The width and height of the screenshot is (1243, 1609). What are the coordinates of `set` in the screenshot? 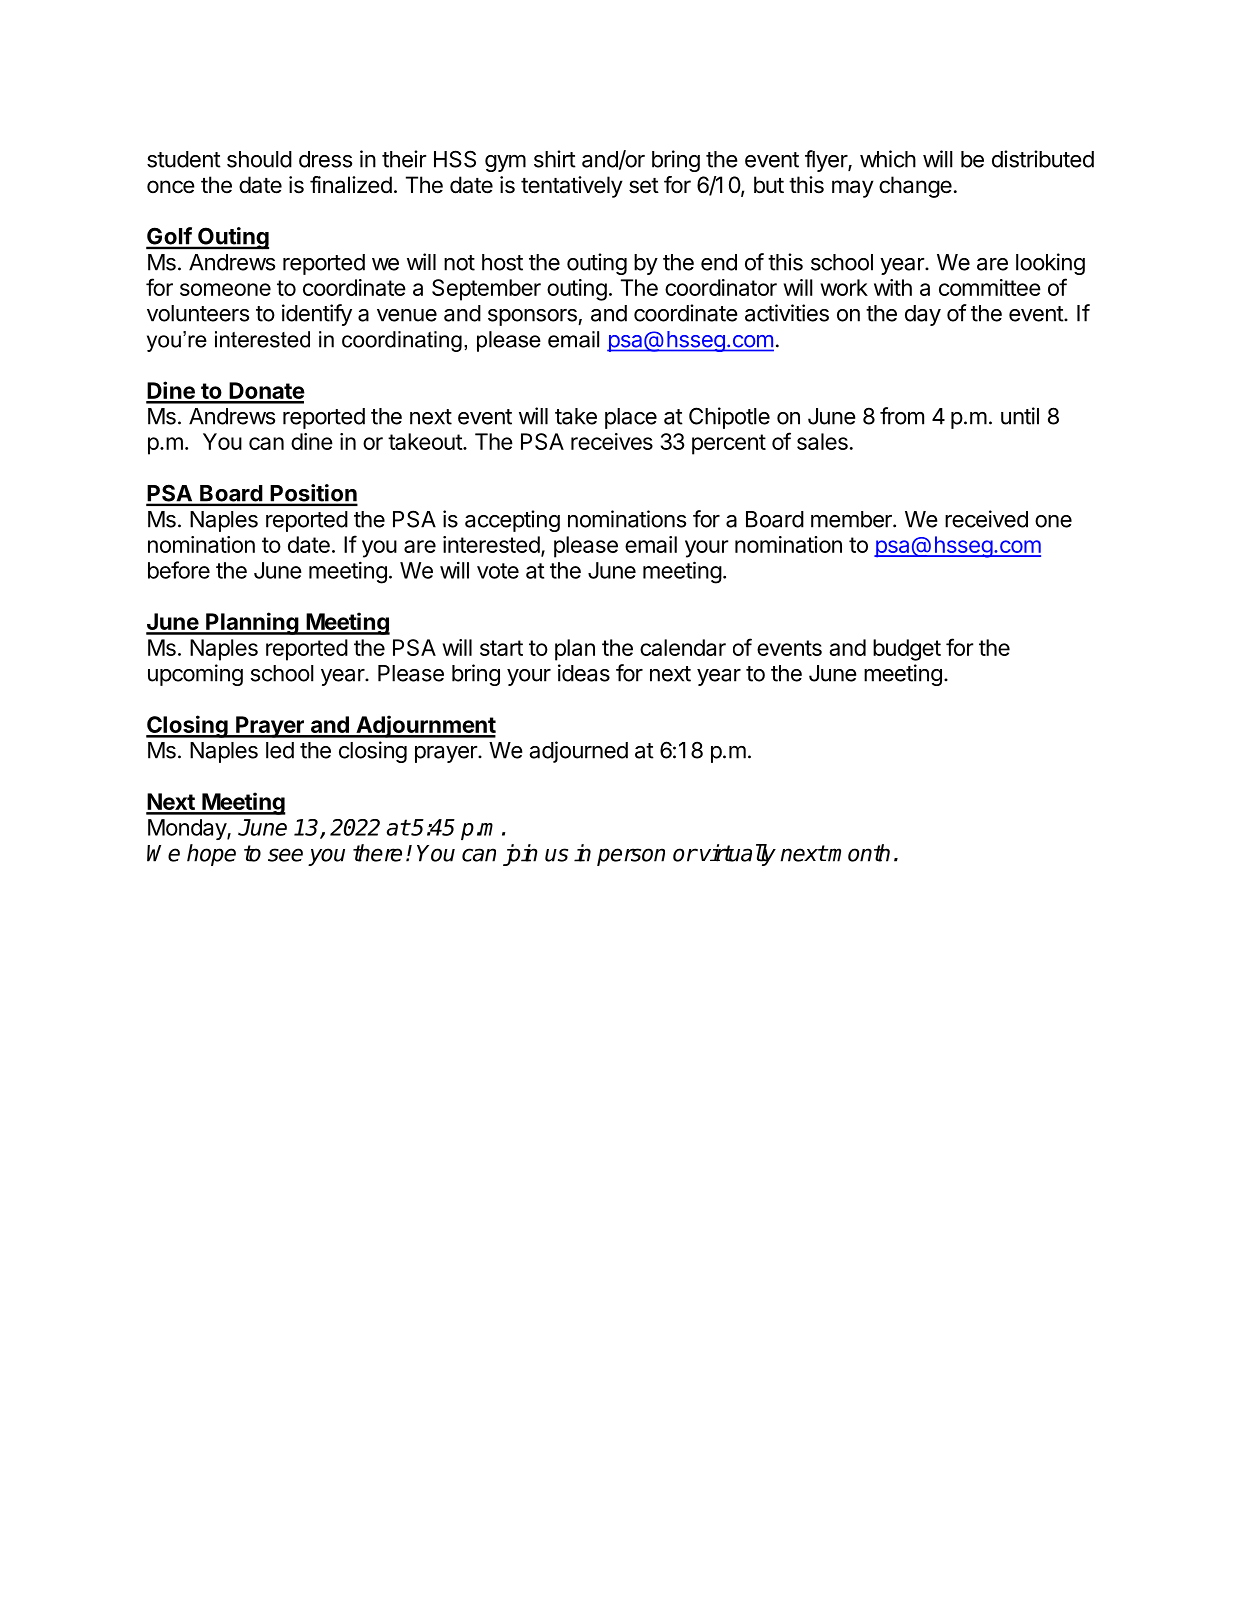 It's located at (644, 186).
